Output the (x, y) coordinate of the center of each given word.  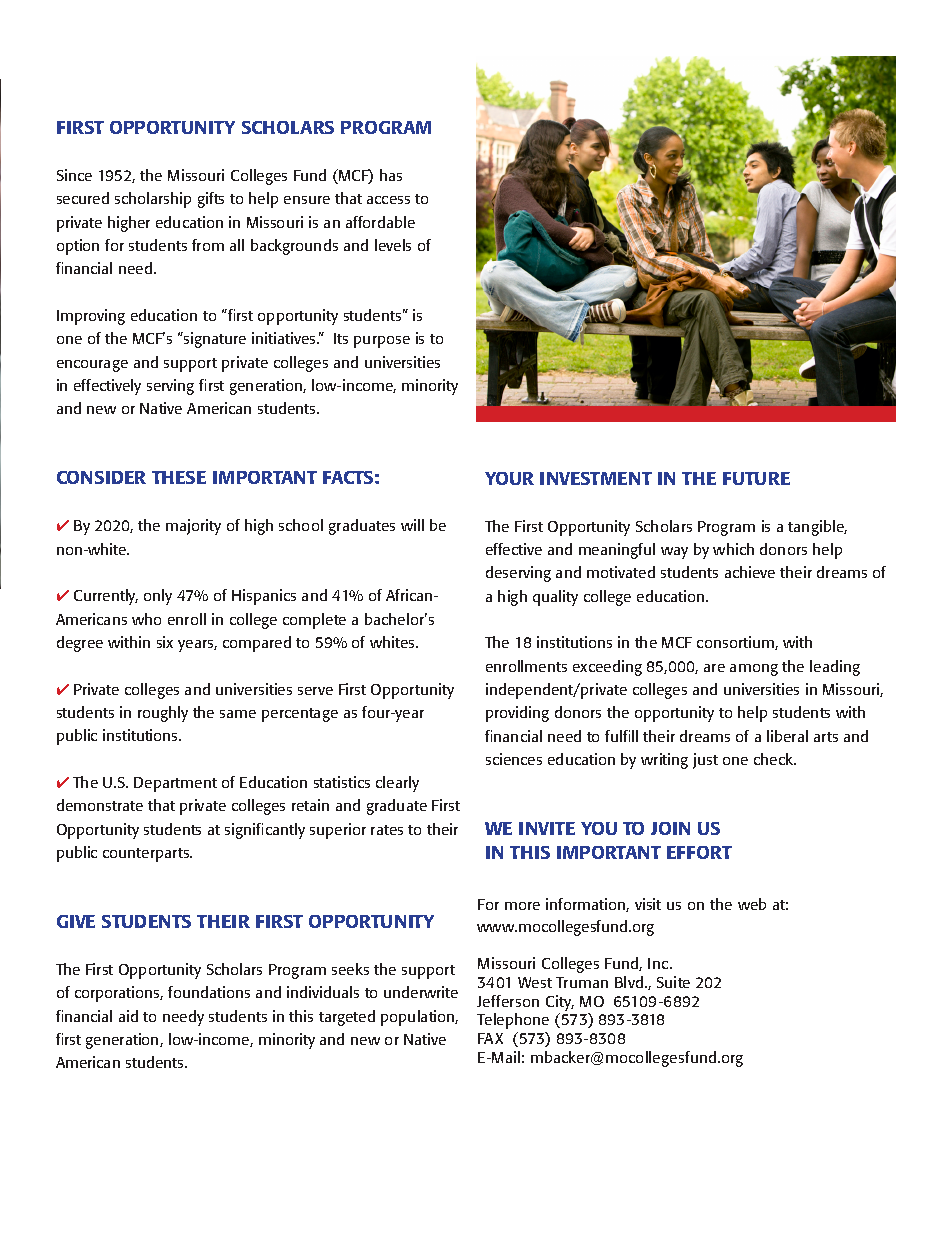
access (388, 200)
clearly (397, 784)
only (158, 597)
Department (175, 784)
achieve (750, 572)
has (391, 175)
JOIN (670, 828)
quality (555, 598)
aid (128, 1016)
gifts (211, 200)
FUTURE (756, 478)
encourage (92, 366)
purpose (382, 342)
